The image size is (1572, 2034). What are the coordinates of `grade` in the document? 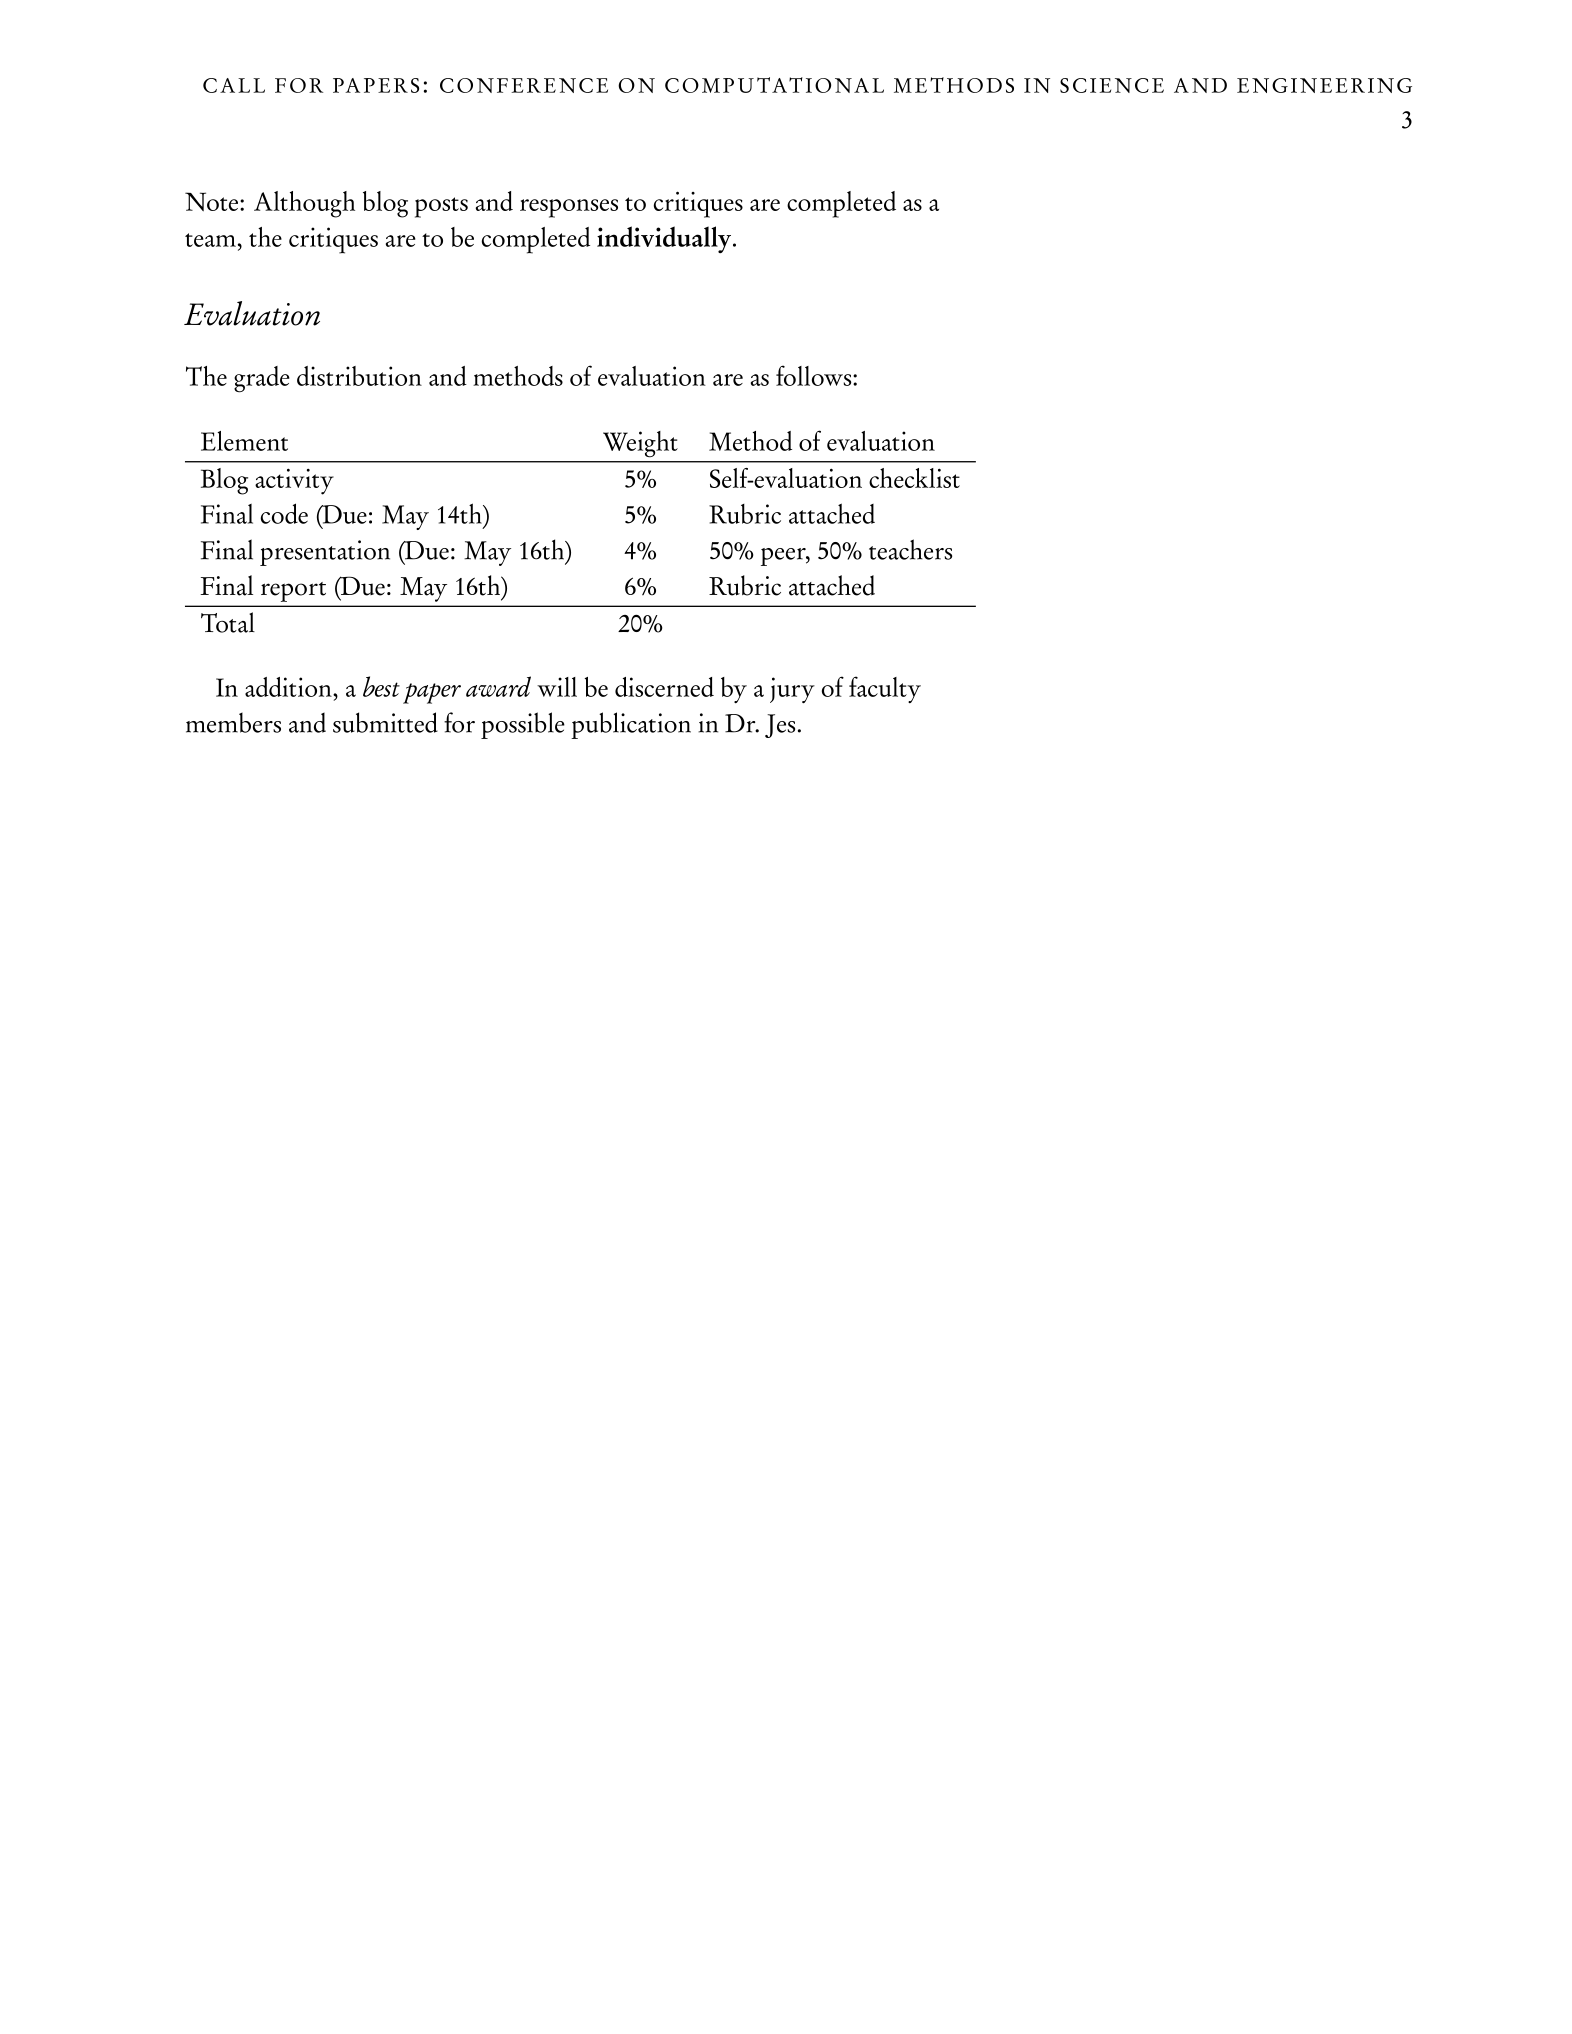 It's located at (262, 379).
